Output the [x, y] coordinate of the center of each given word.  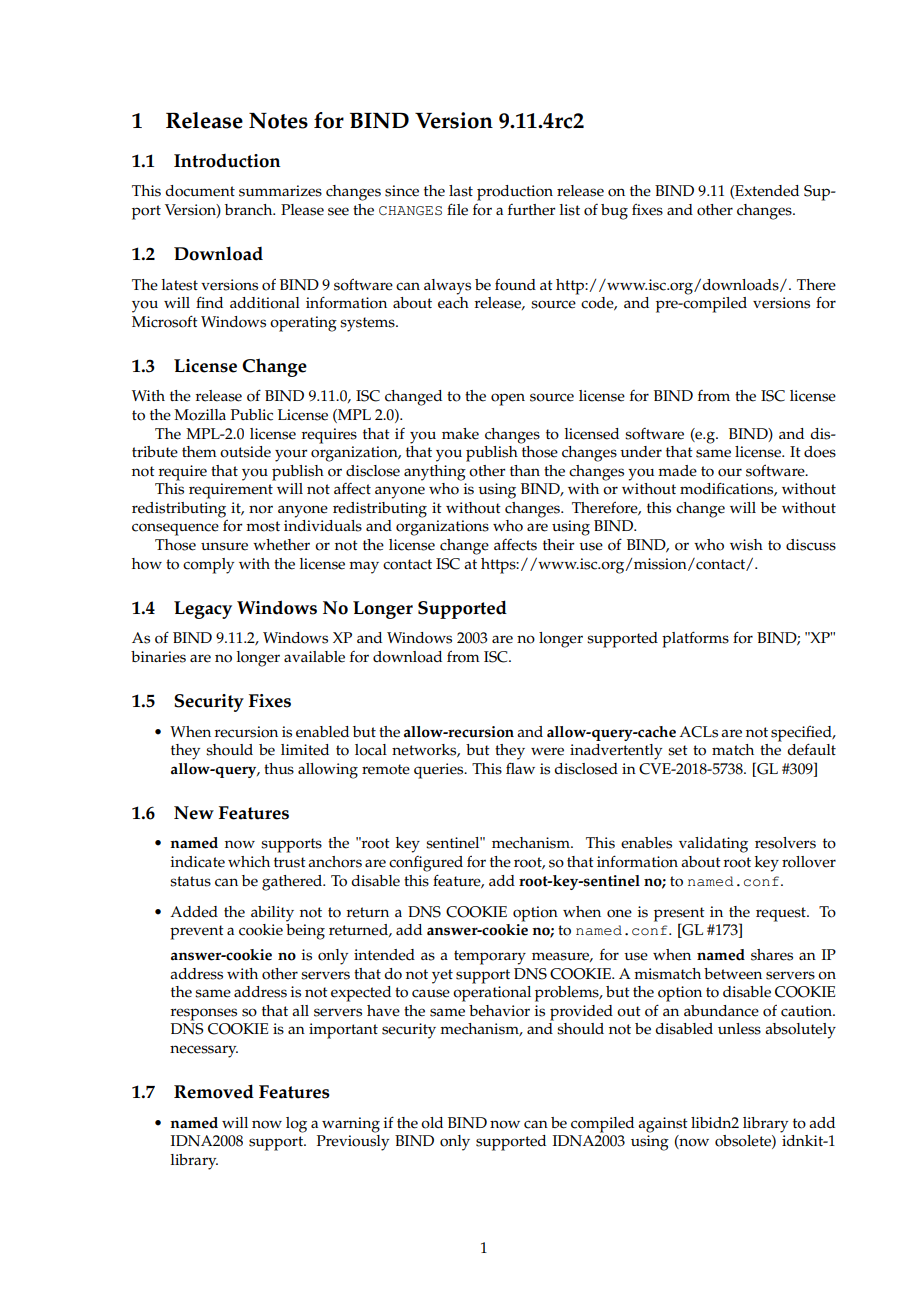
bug [614, 212]
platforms [695, 639]
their [558, 545]
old [432, 1123]
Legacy [203, 610]
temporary [490, 957]
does [820, 452]
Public [252, 415]
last [461, 191]
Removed [214, 1091]
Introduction [227, 161]
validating [713, 845]
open [508, 399]
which [249, 862]
